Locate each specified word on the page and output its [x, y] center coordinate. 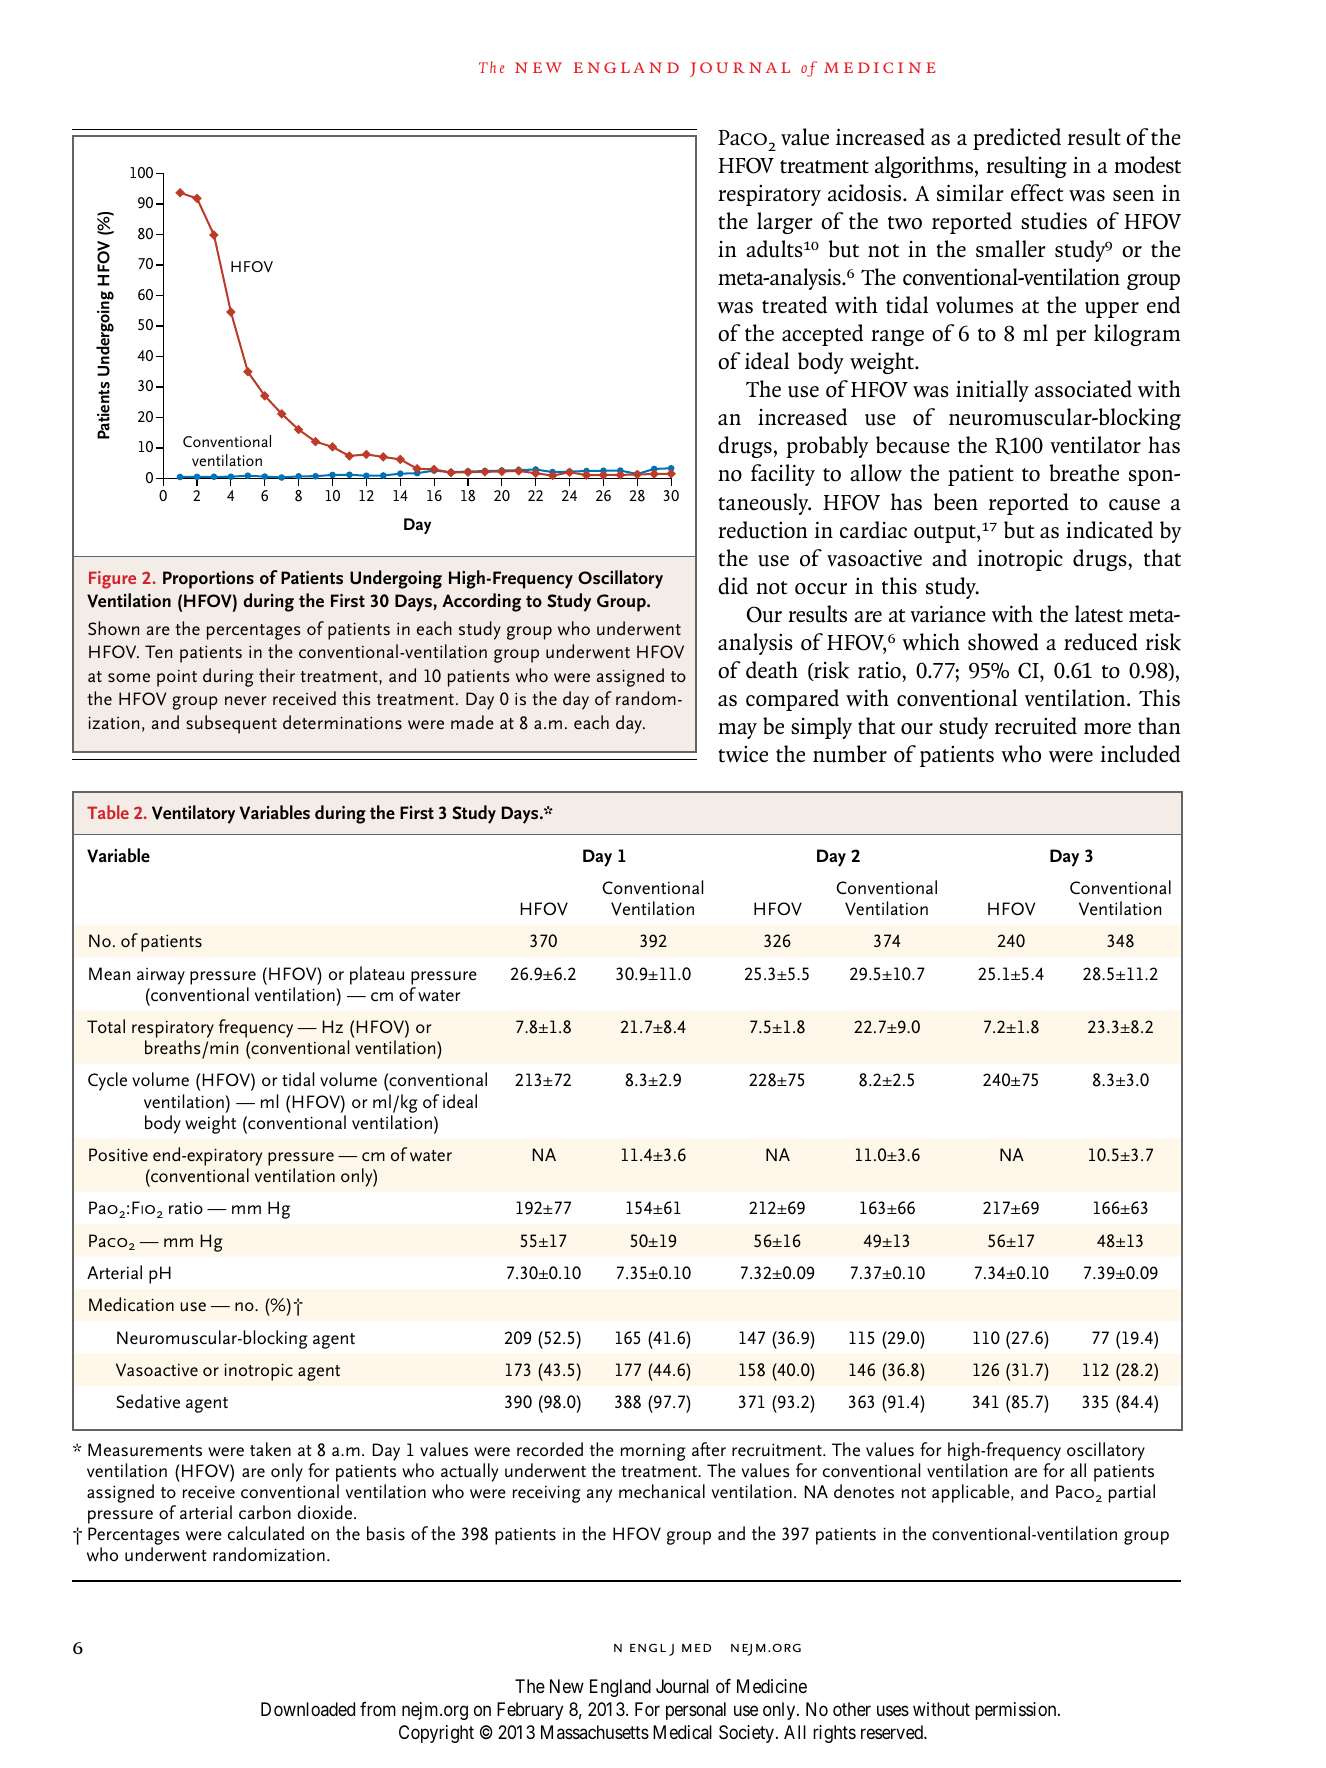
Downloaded [308, 1709]
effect [1037, 193]
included [1140, 754]
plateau [377, 975]
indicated [1109, 530]
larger [785, 223]
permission [1017, 1711]
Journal [682, 1686]
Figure [112, 580]
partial [1132, 1493]
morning [653, 1452]
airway [161, 976]
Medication [131, 1304]
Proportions [208, 579]
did [733, 586]
